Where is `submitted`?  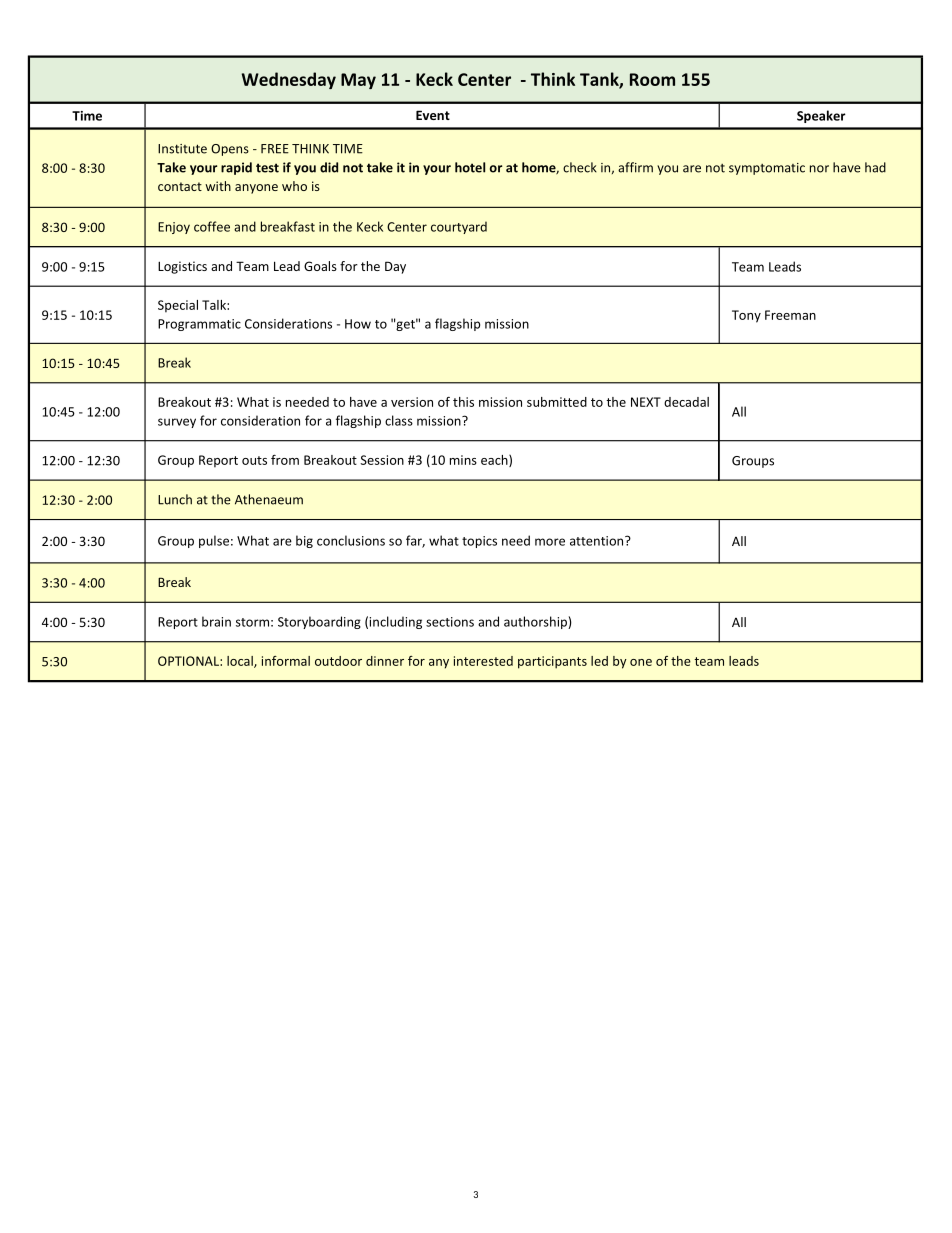 submitted is located at coordinates (557, 402).
